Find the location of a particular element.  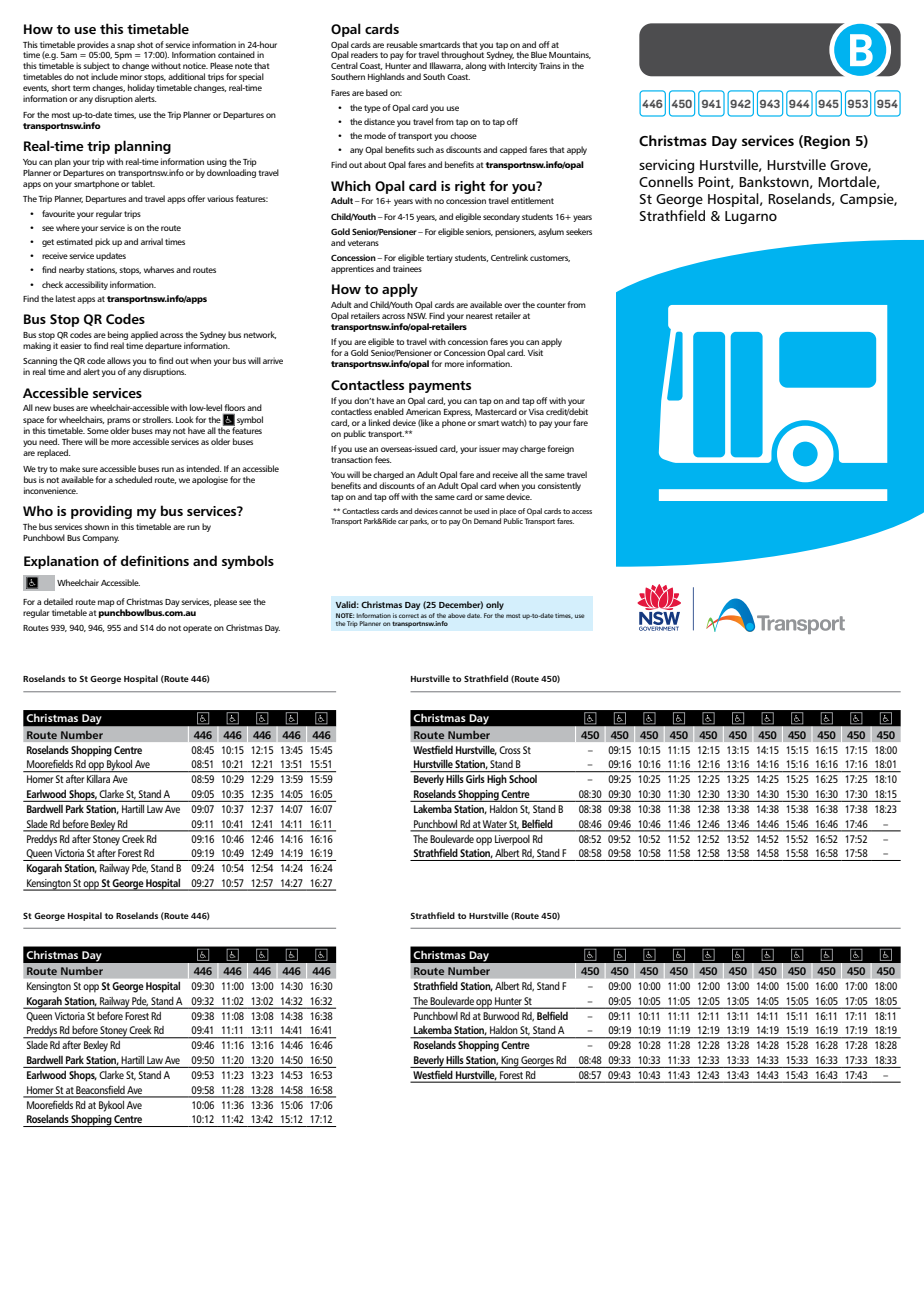

Central is located at coordinates (344, 65).
